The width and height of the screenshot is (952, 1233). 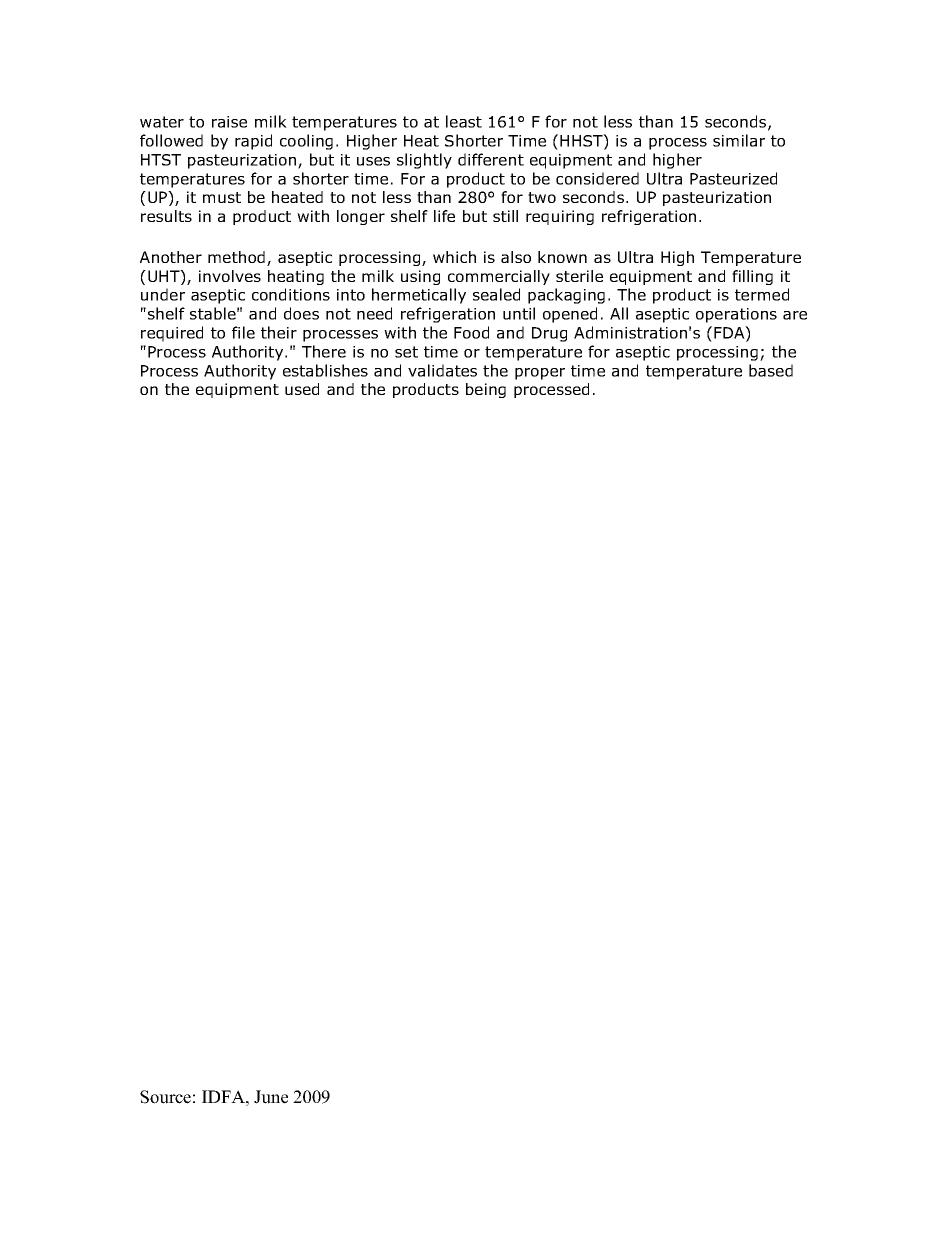 What do you see at coordinates (486, 390) in the screenshot?
I see `being` at bounding box center [486, 390].
